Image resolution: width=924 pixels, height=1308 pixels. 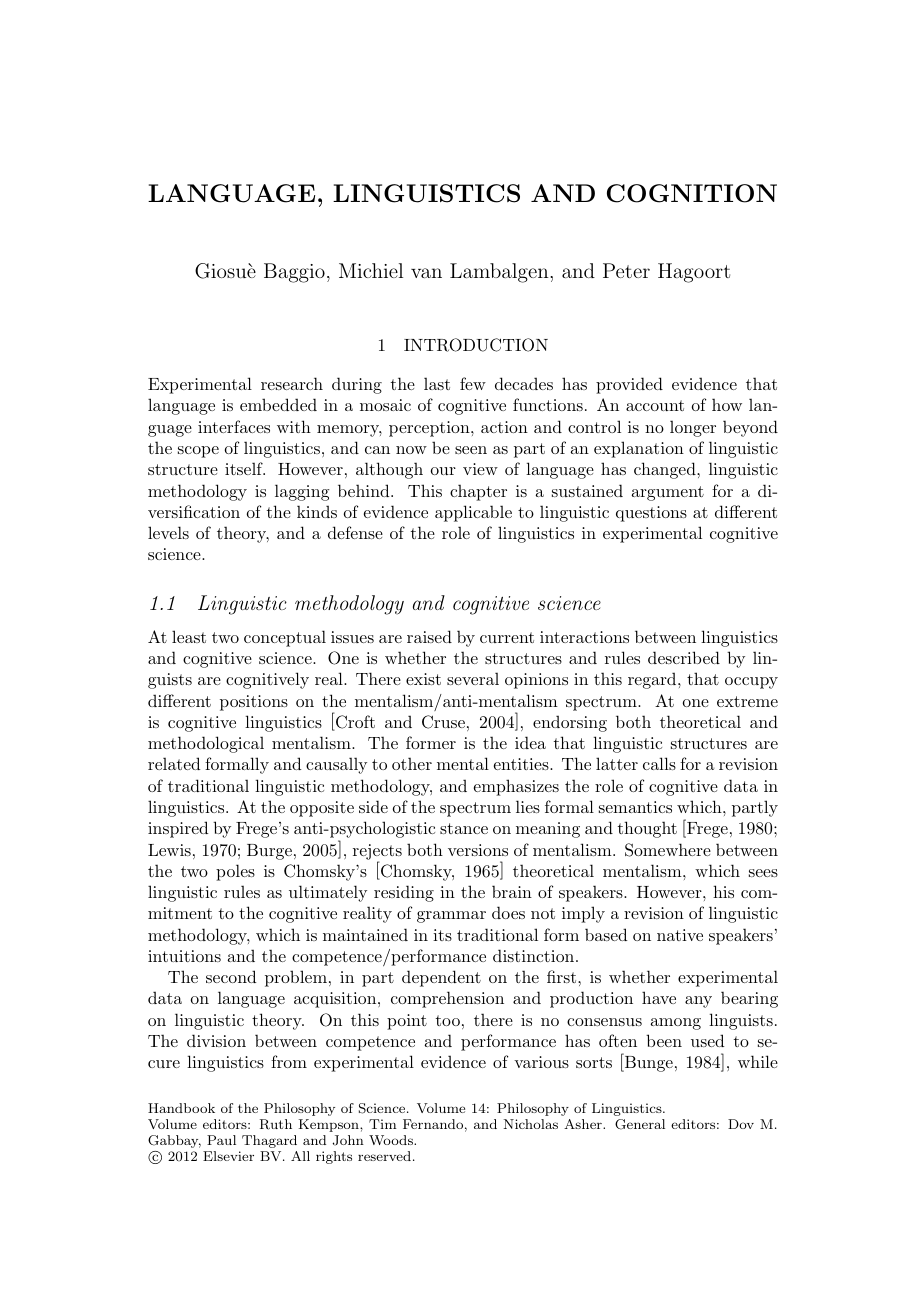 What do you see at coordinates (693, 428) in the page?
I see `longer` at bounding box center [693, 428].
